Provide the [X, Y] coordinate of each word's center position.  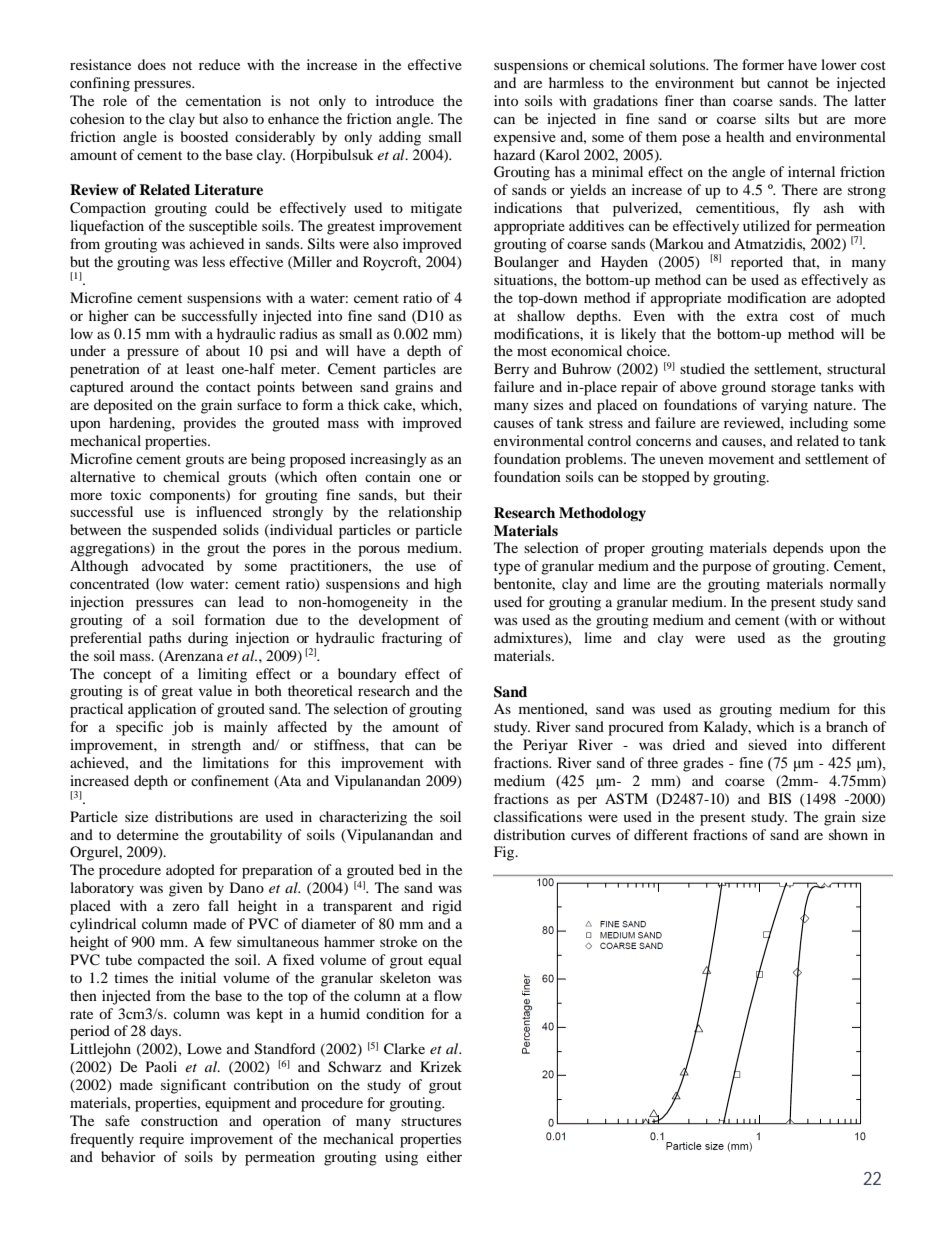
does [152, 64]
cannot [788, 83]
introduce [405, 100]
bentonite [524, 584]
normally [858, 585]
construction [179, 1120]
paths [165, 639]
